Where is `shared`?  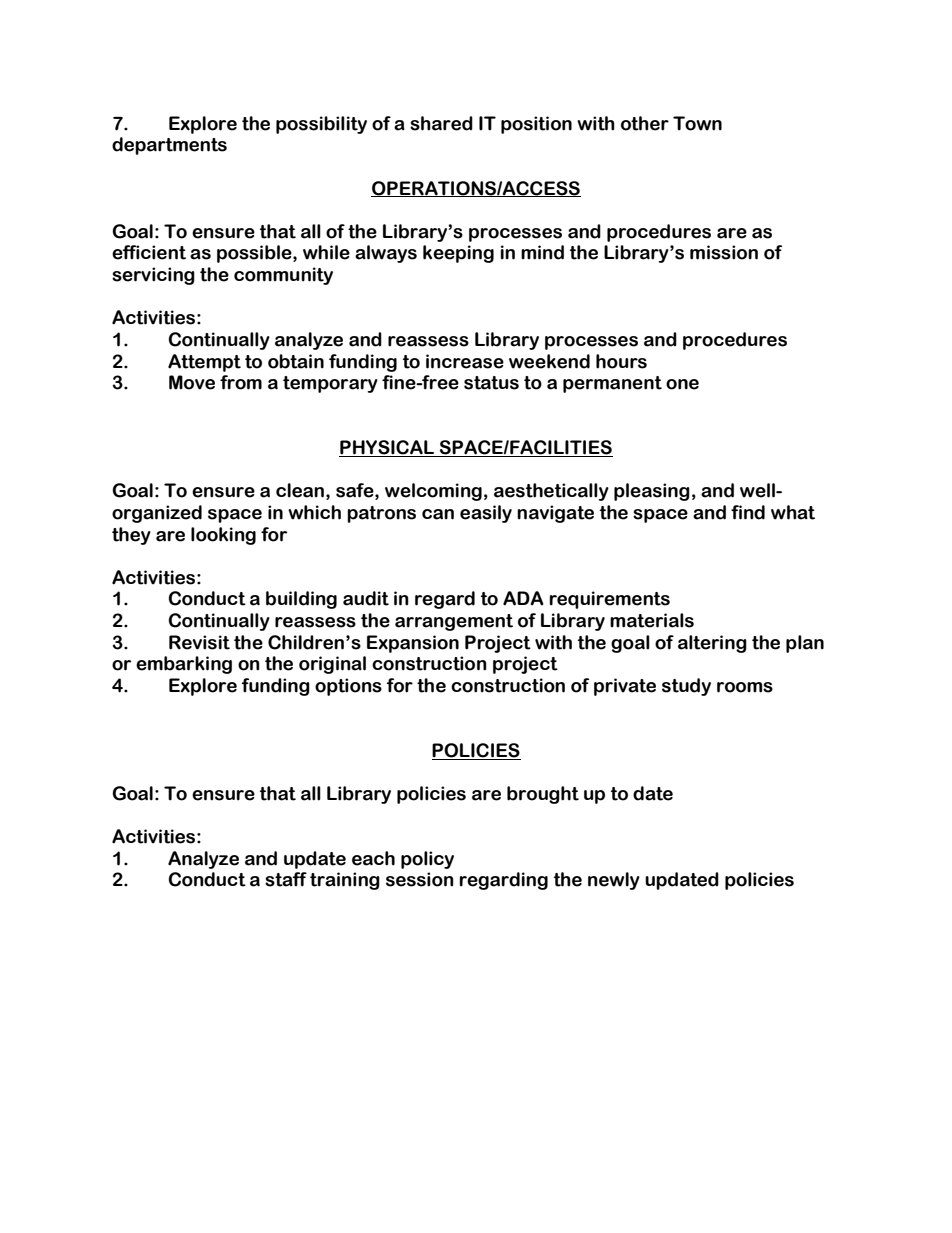 shared is located at coordinates (441, 123).
